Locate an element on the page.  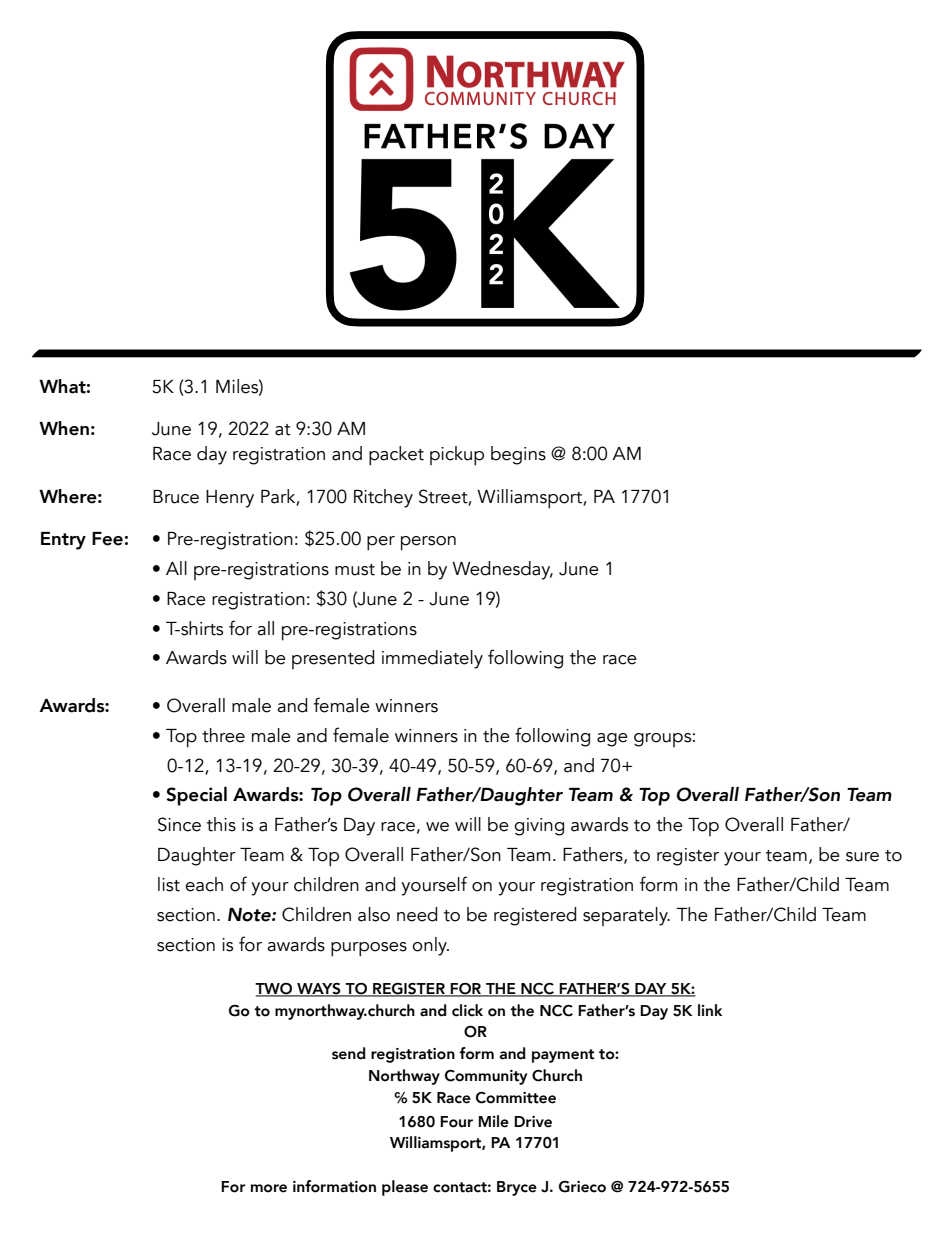
list is located at coordinates (169, 884).
